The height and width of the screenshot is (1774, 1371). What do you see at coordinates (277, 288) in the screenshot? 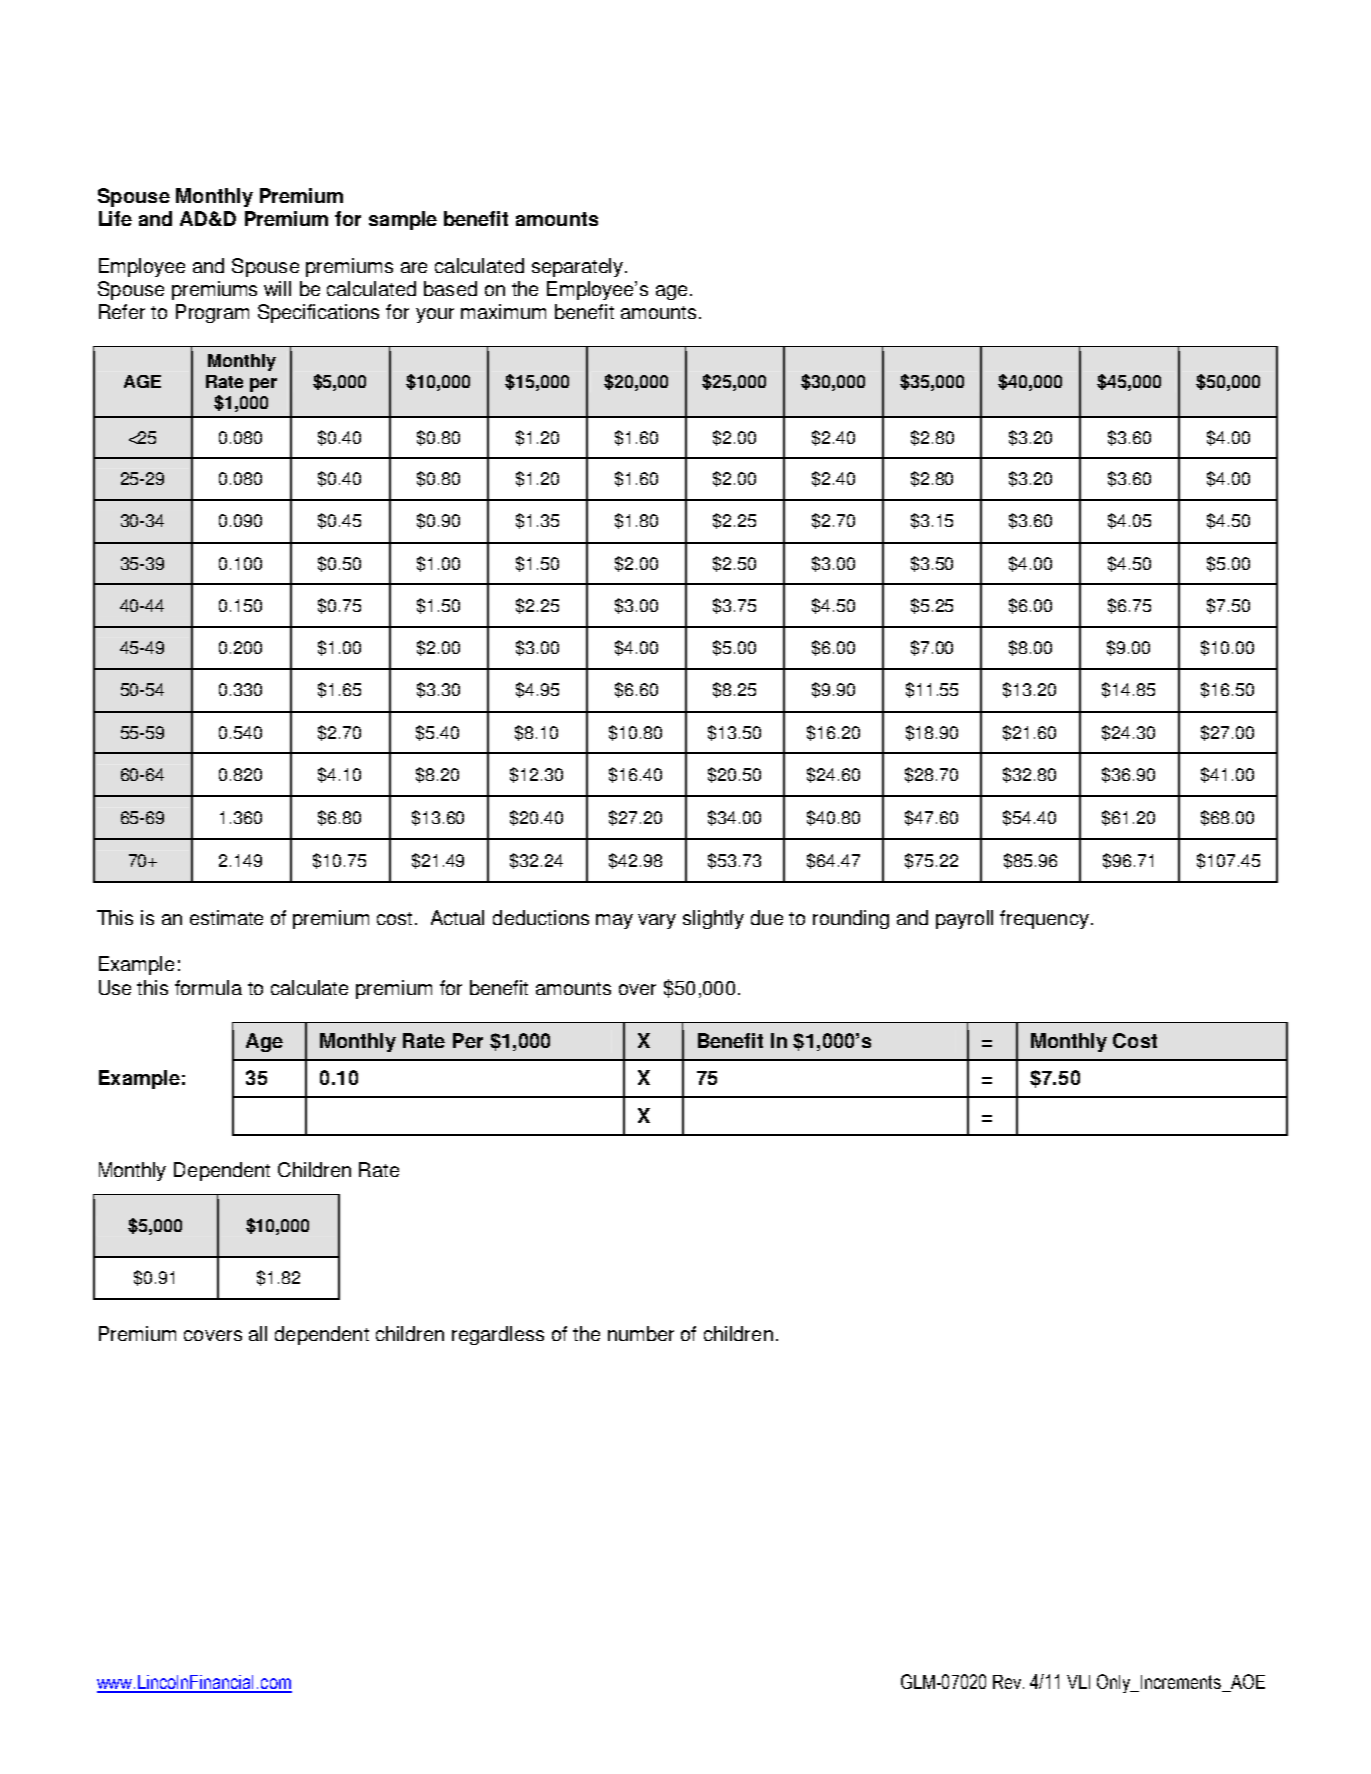
I see `will` at bounding box center [277, 288].
